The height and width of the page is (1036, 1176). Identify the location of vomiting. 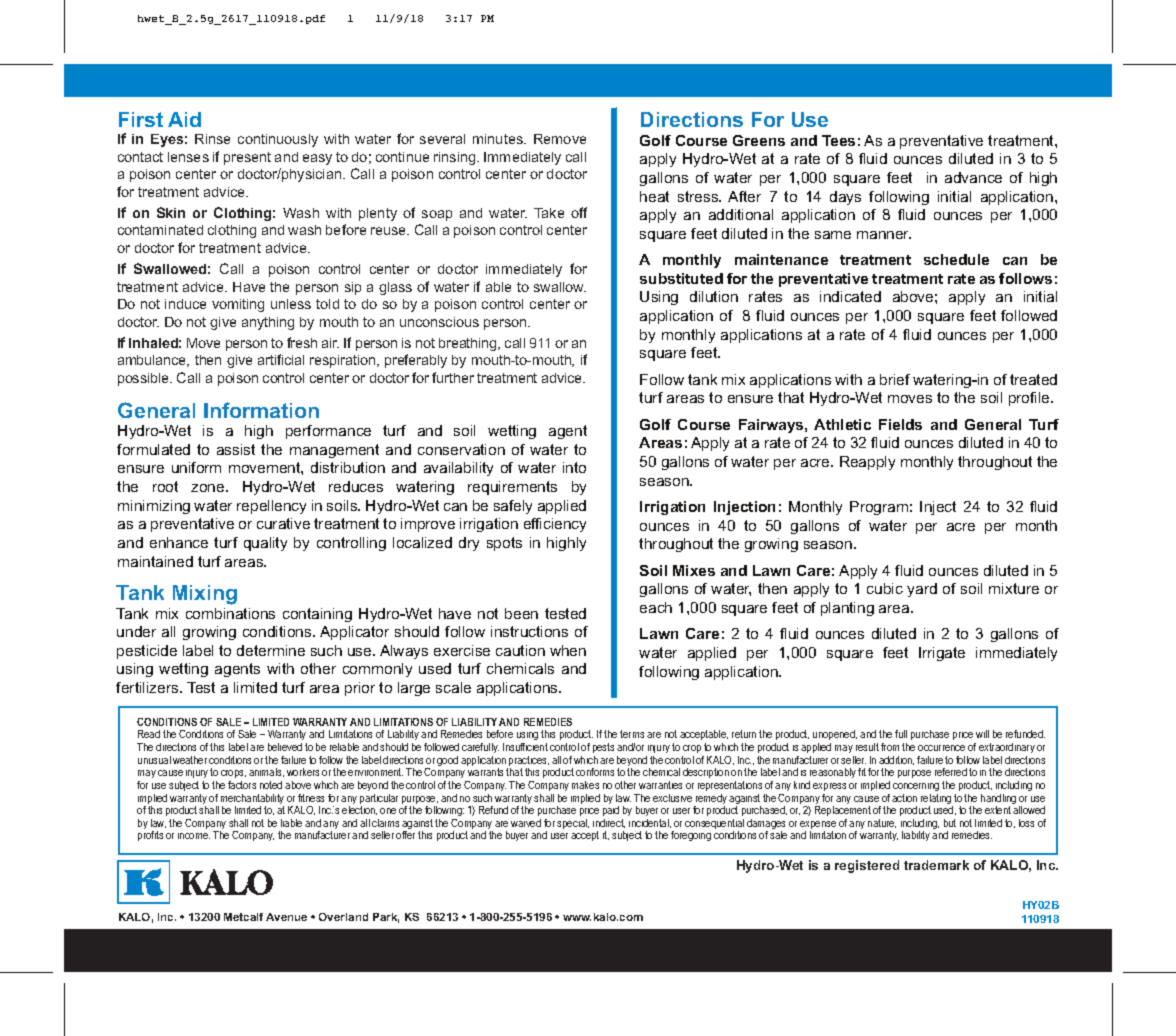
(238, 305).
